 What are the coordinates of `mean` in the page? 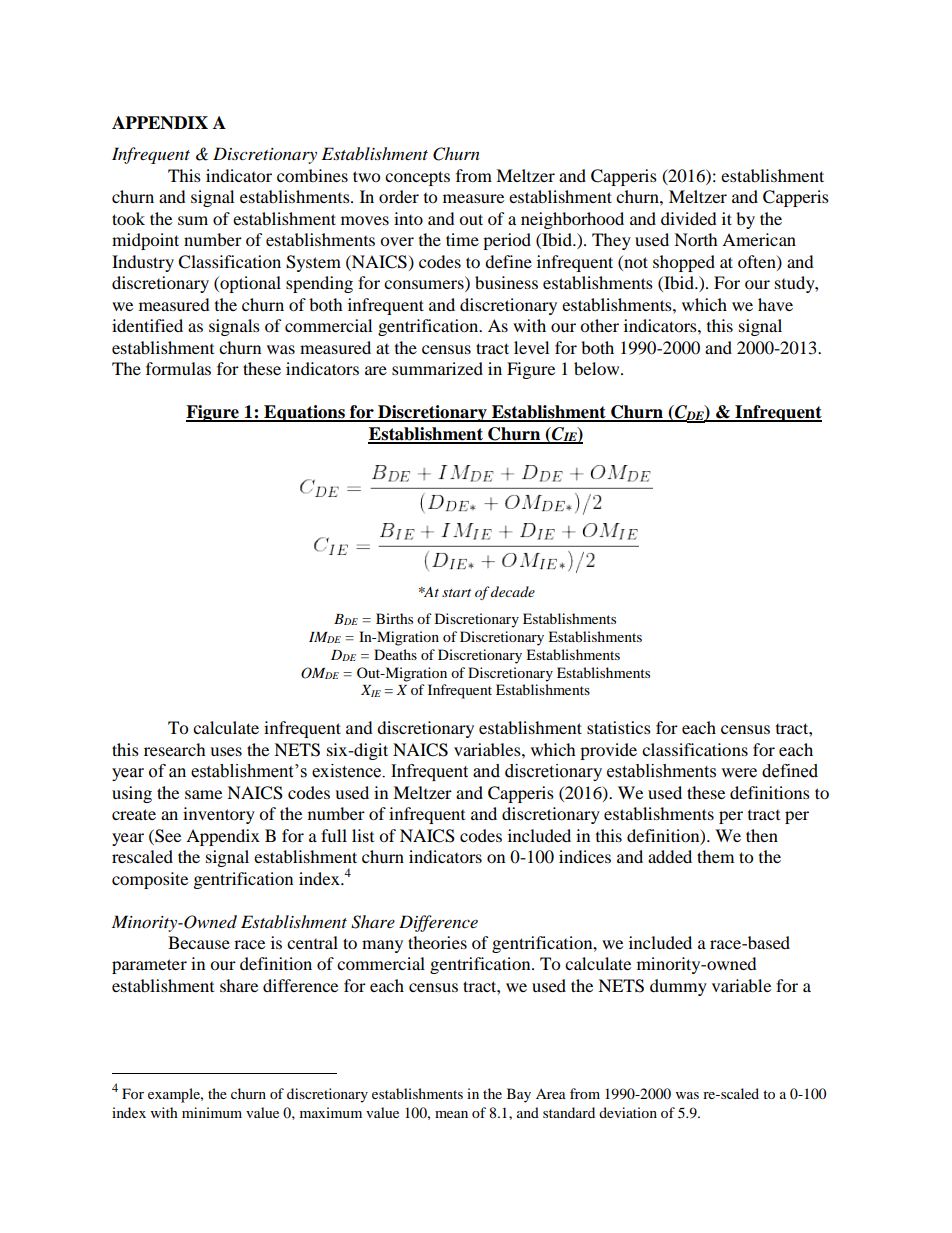 It's located at (451, 1114).
